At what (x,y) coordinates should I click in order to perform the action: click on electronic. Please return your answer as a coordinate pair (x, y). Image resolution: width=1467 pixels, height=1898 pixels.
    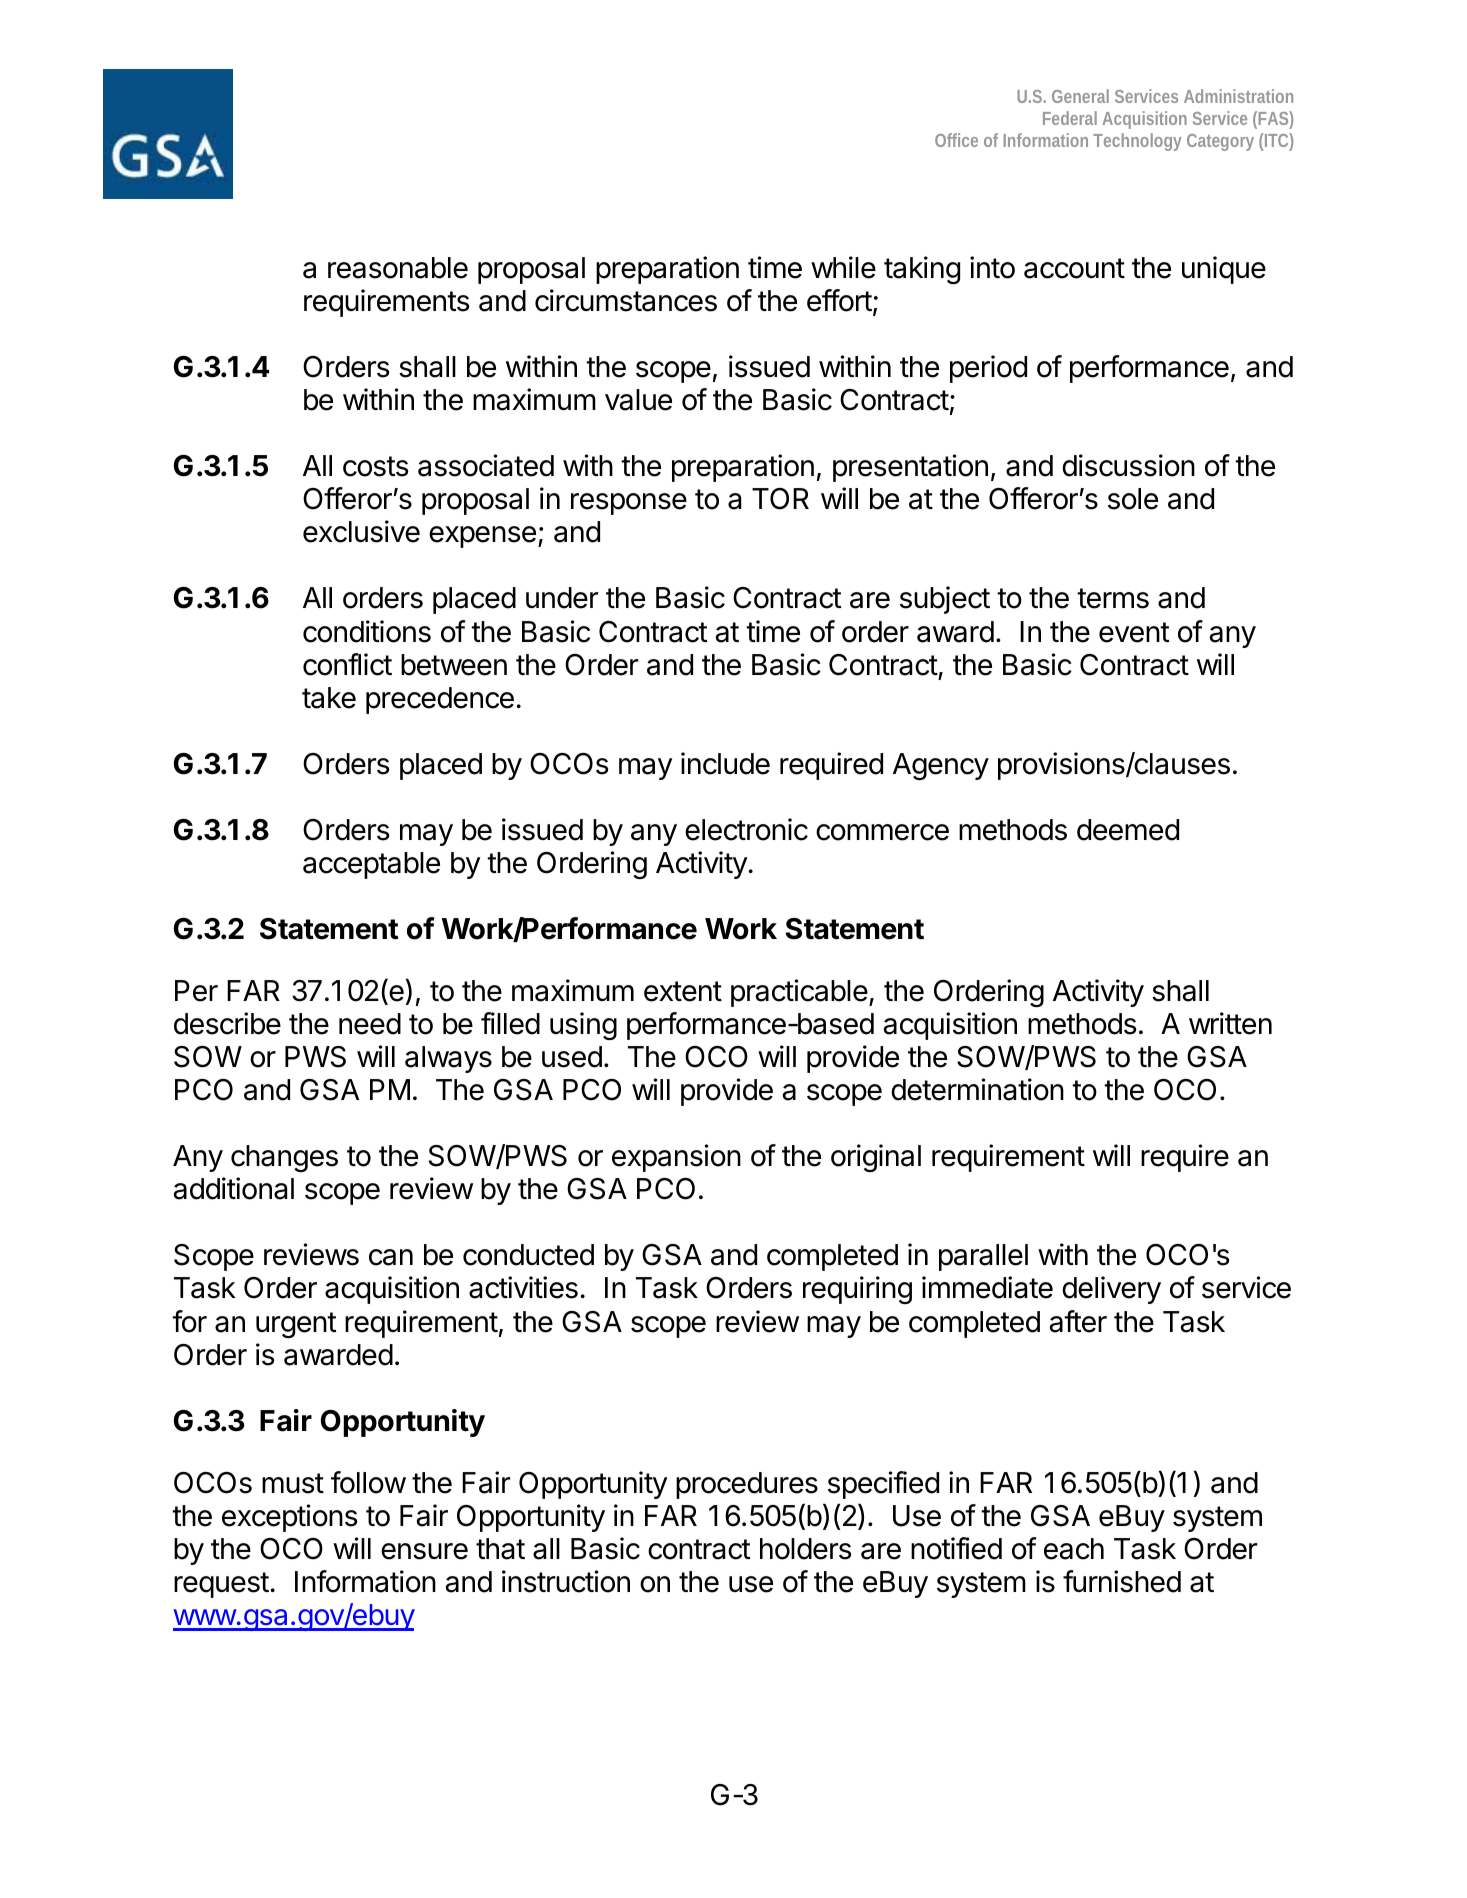
    Looking at the image, I should click on (746, 829).
